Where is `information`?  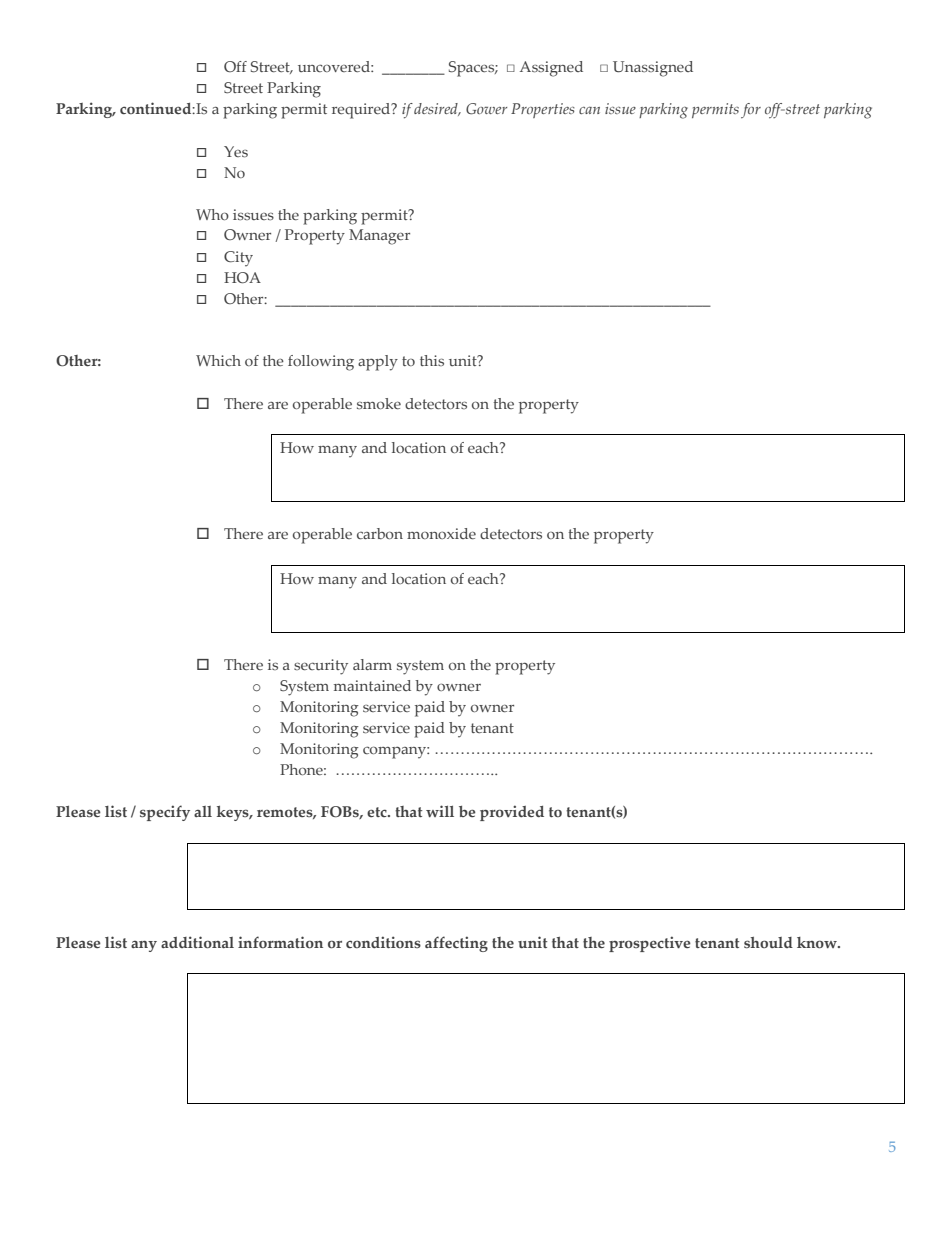 information is located at coordinates (280, 942).
